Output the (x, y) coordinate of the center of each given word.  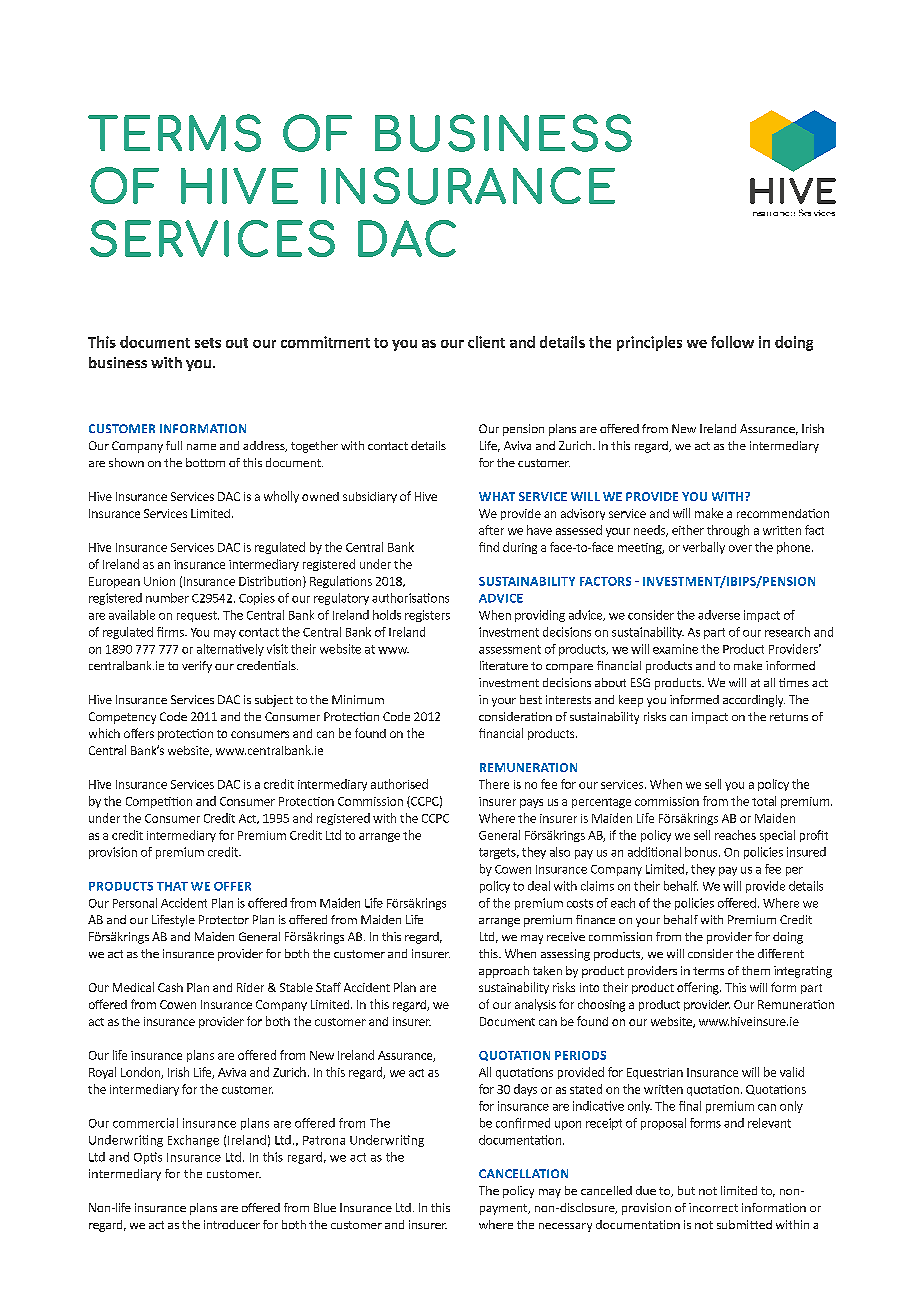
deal (539, 886)
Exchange (193, 1141)
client (486, 342)
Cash (170, 987)
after (491, 530)
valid (792, 1072)
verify (197, 667)
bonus (702, 852)
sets (208, 343)
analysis (535, 1005)
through (728, 531)
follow (732, 342)
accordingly (754, 701)
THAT (172, 886)
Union (159, 581)
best (531, 699)
